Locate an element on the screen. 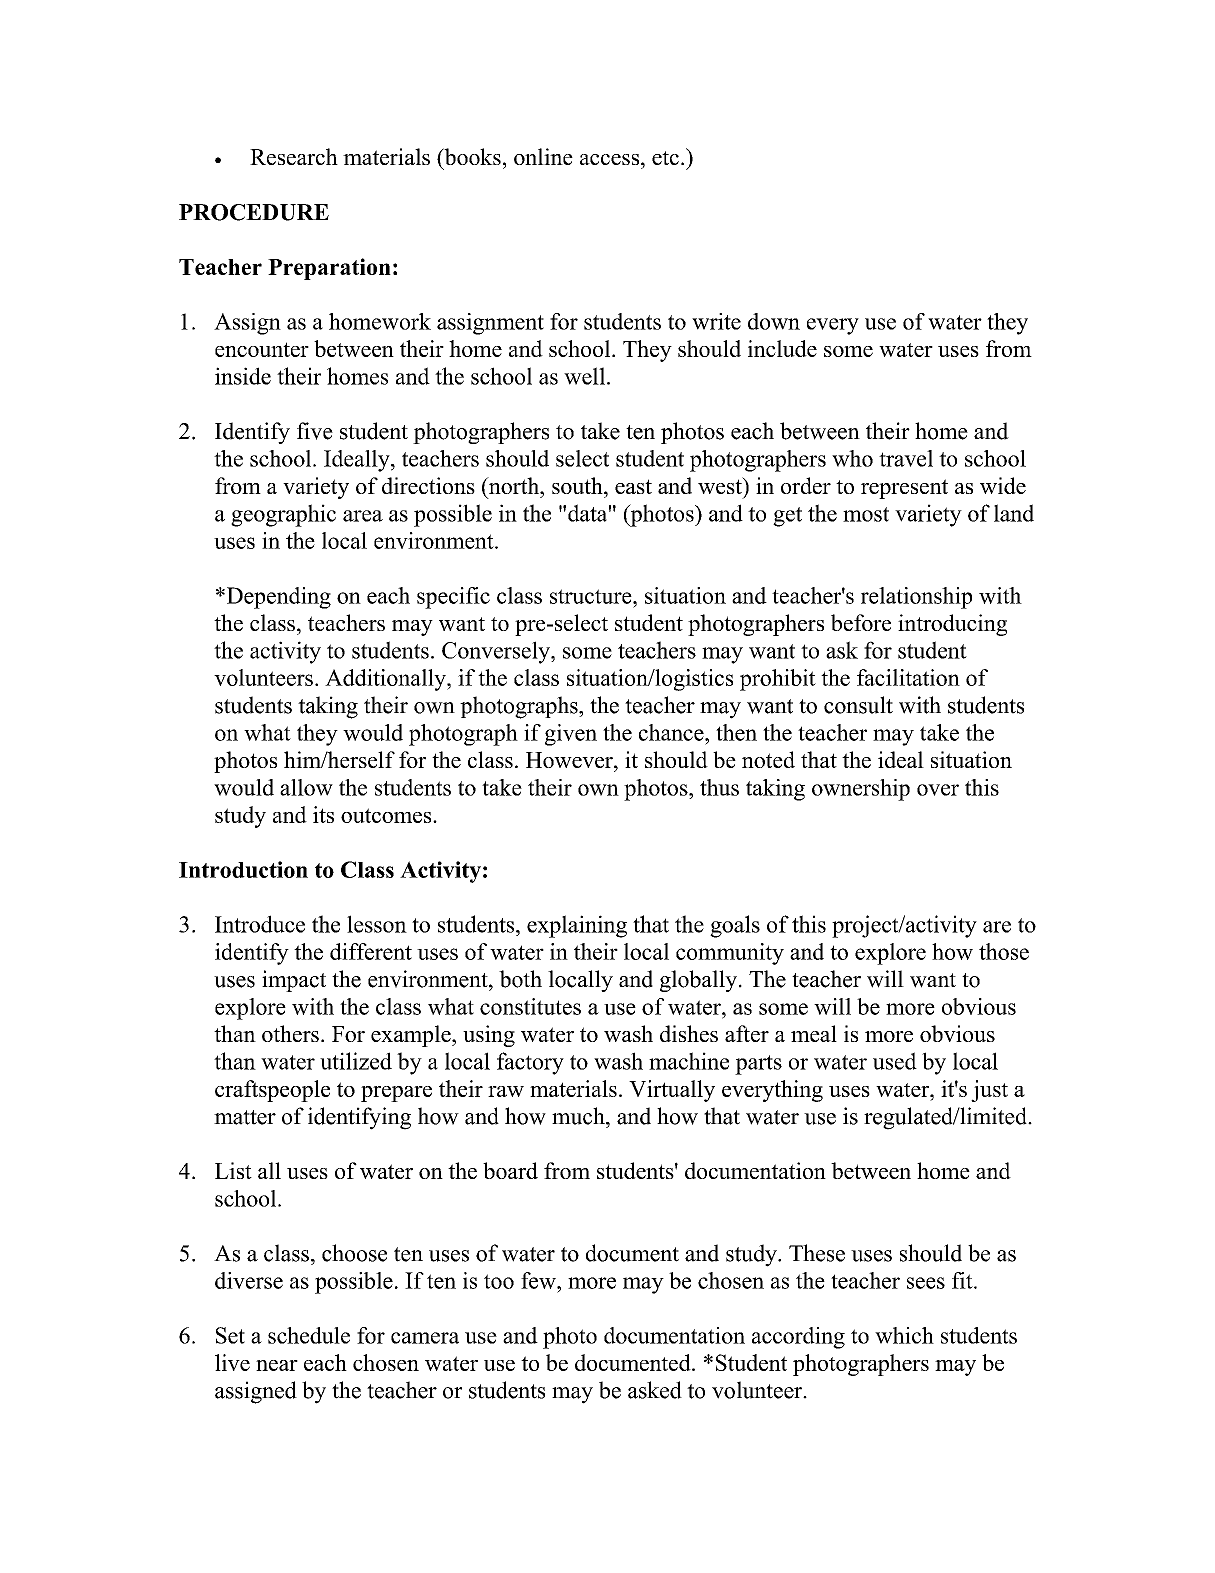 The image size is (1215, 1573). impact is located at coordinates (294, 981).
